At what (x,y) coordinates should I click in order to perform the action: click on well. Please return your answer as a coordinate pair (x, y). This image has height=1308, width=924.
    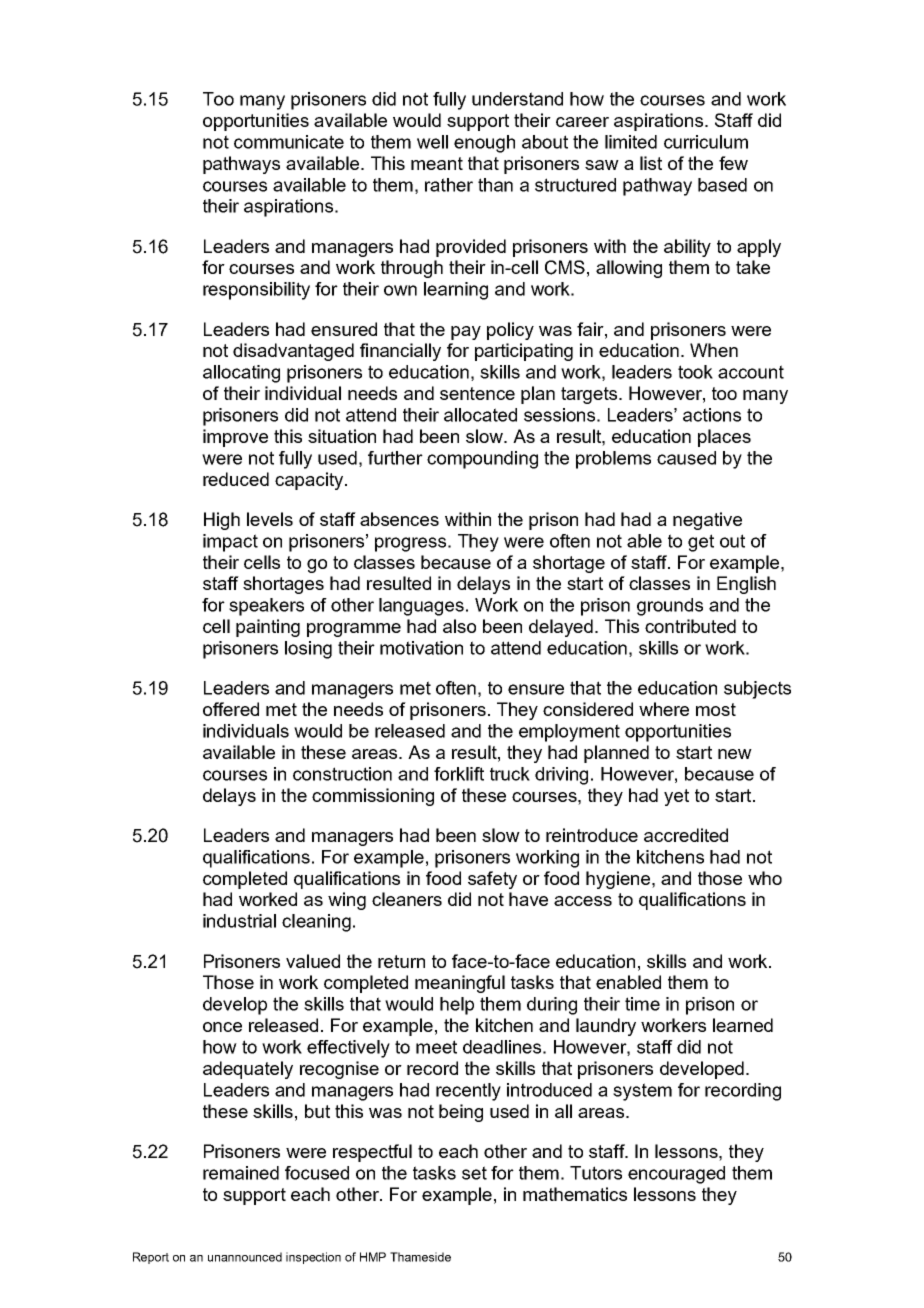
    Looking at the image, I should click on (432, 142).
